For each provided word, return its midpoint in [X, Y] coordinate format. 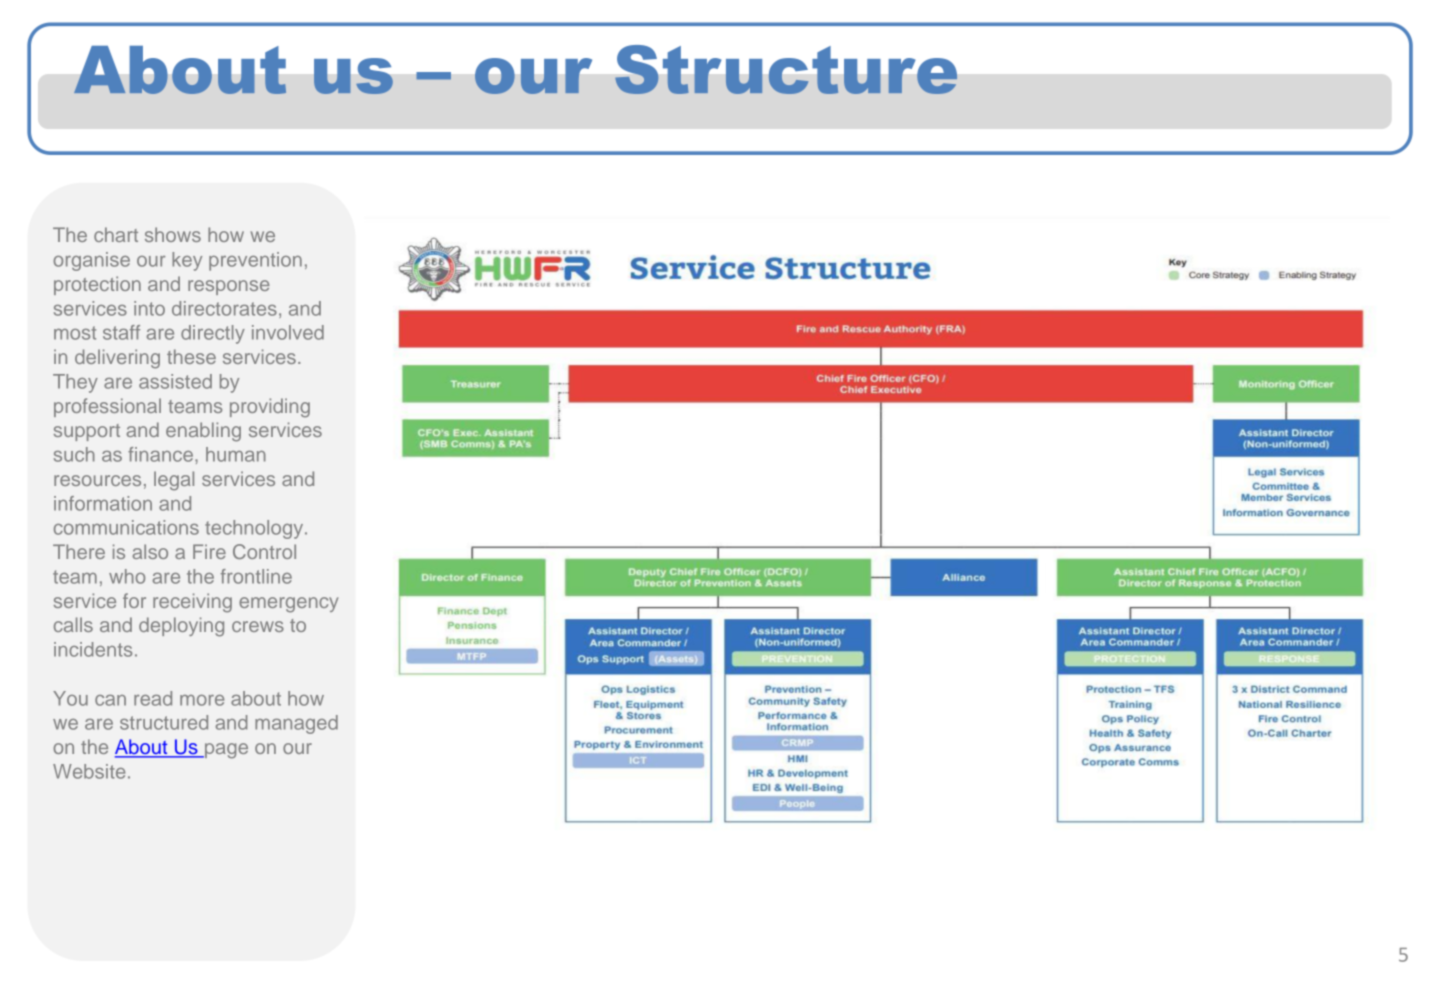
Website [89, 771]
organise [91, 261]
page [225, 751]
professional [107, 407]
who [127, 576]
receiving [192, 603]
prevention [255, 261]
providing [270, 408]
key [187, 261]
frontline [256, 576]
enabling [203, 432]
